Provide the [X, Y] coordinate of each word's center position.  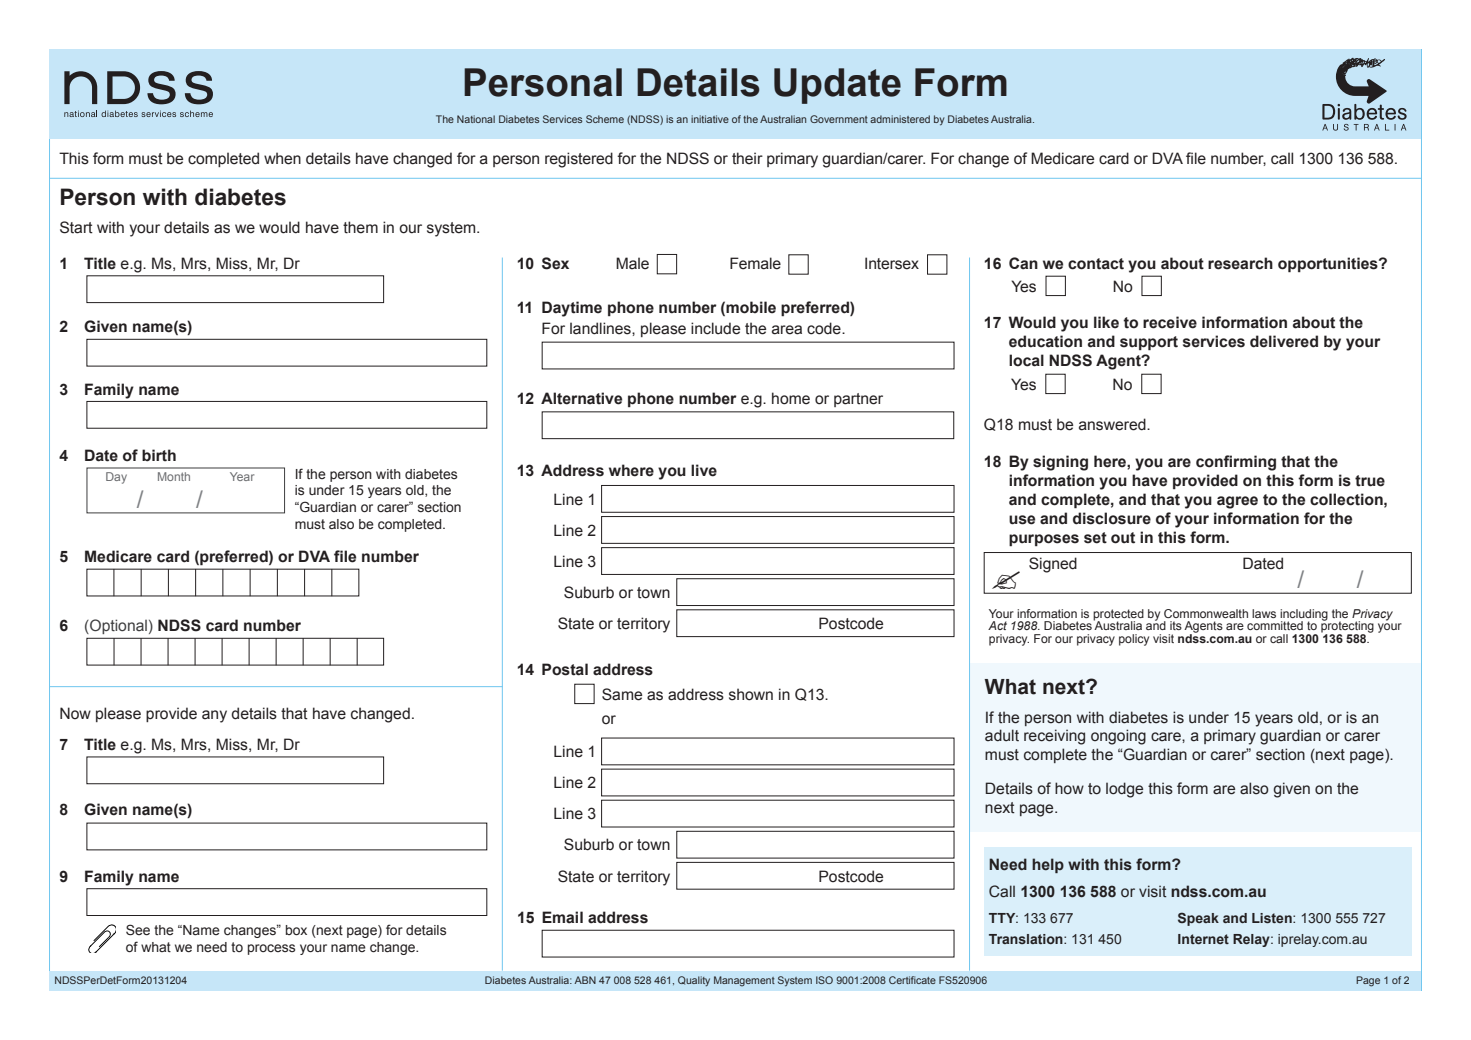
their [747, 158]
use [1022, 520]
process [271, 949]
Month [174, 476]
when [282, 158]
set [1095, 538]
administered [900, 119]
